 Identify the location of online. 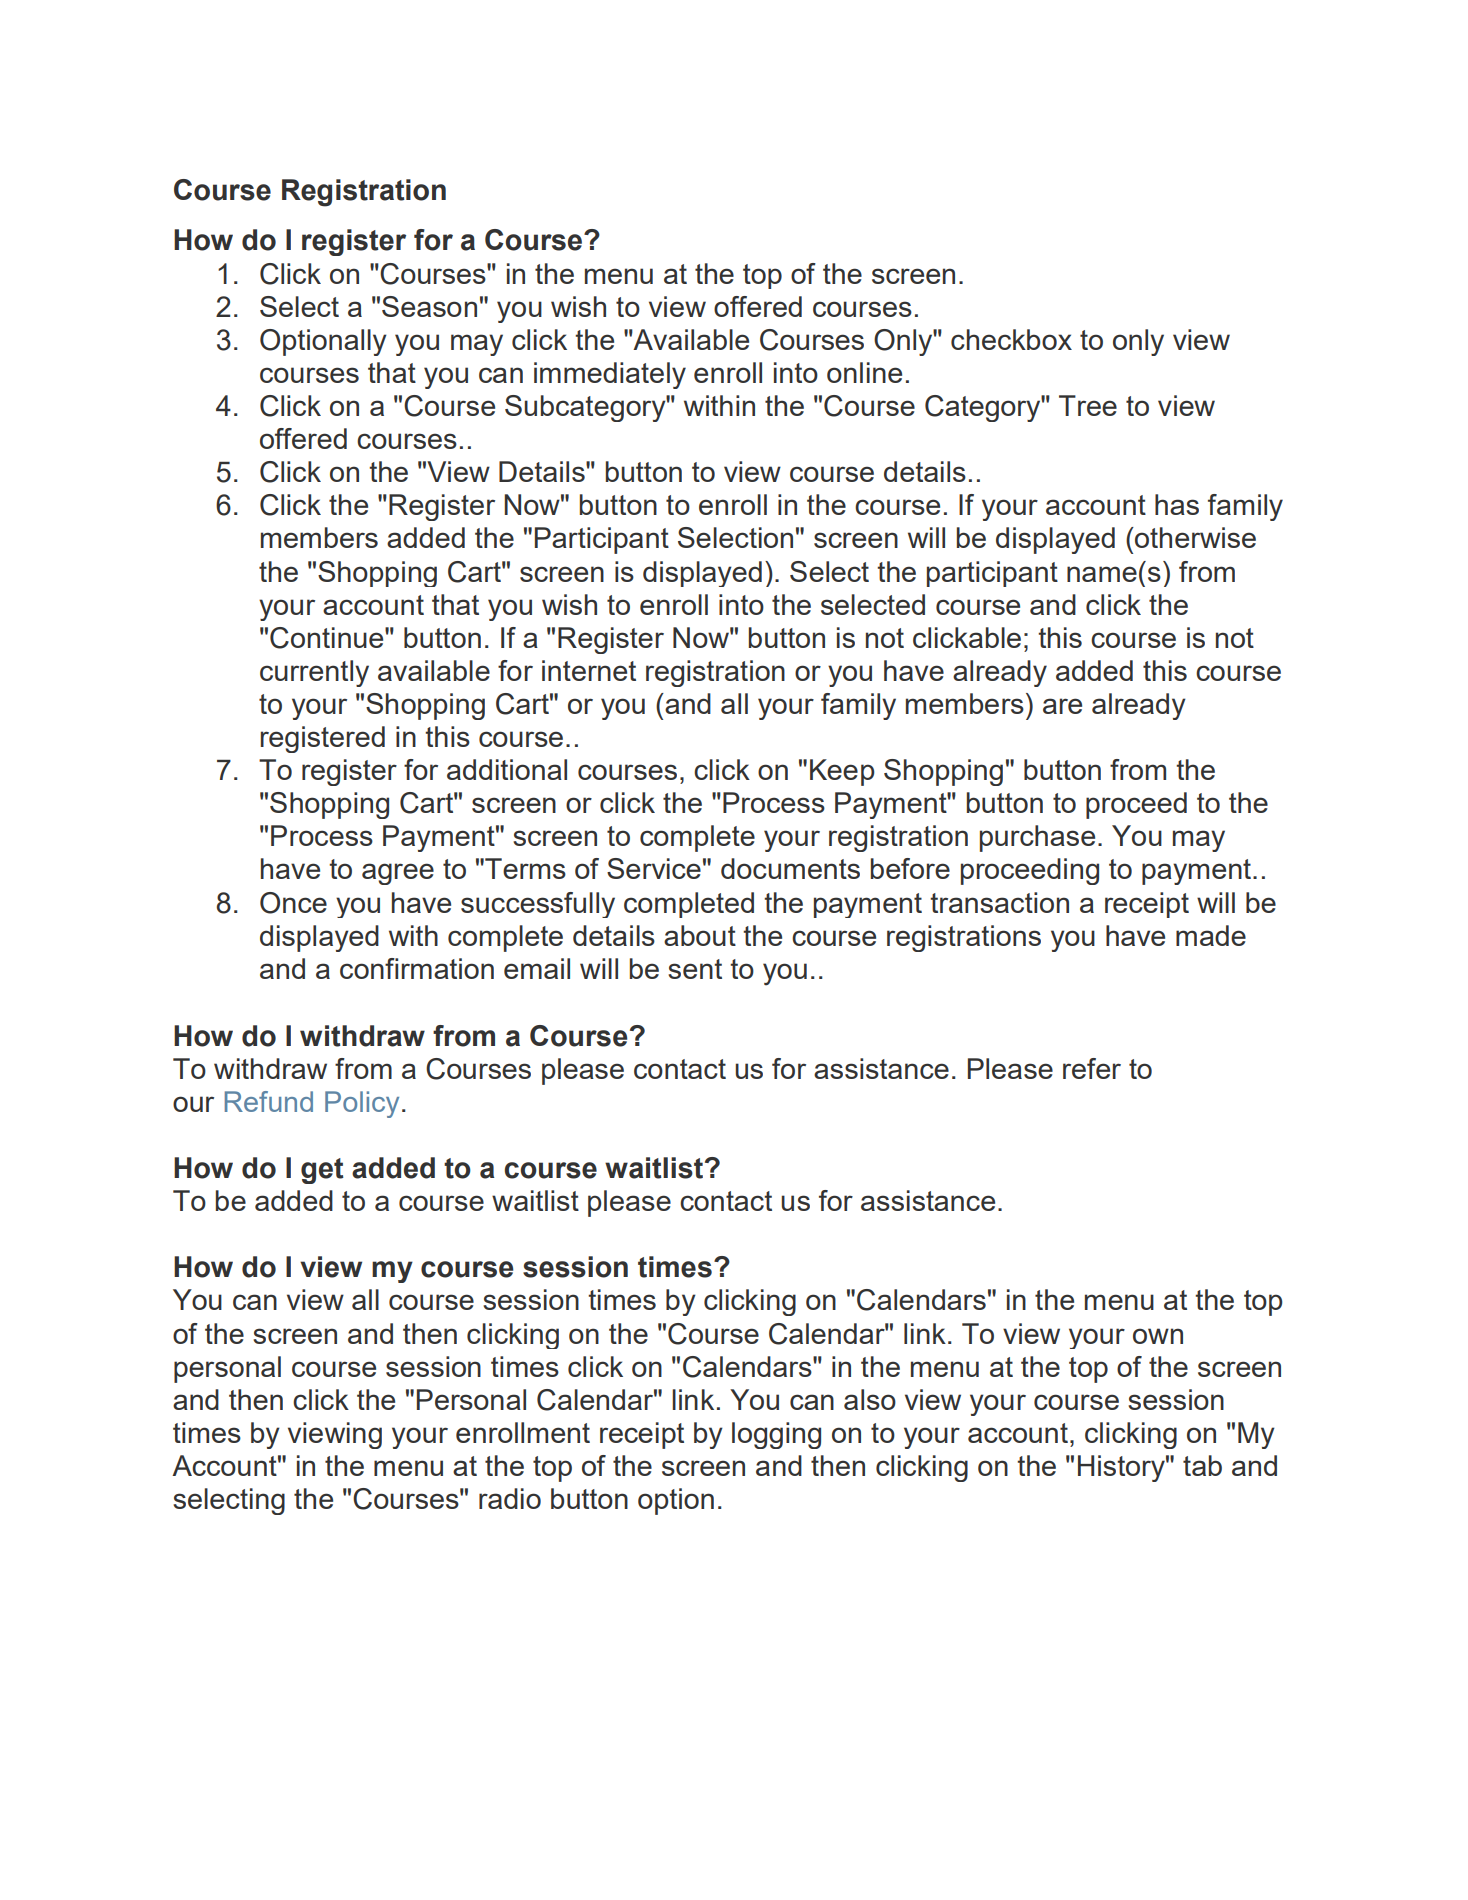
(864, 372).
